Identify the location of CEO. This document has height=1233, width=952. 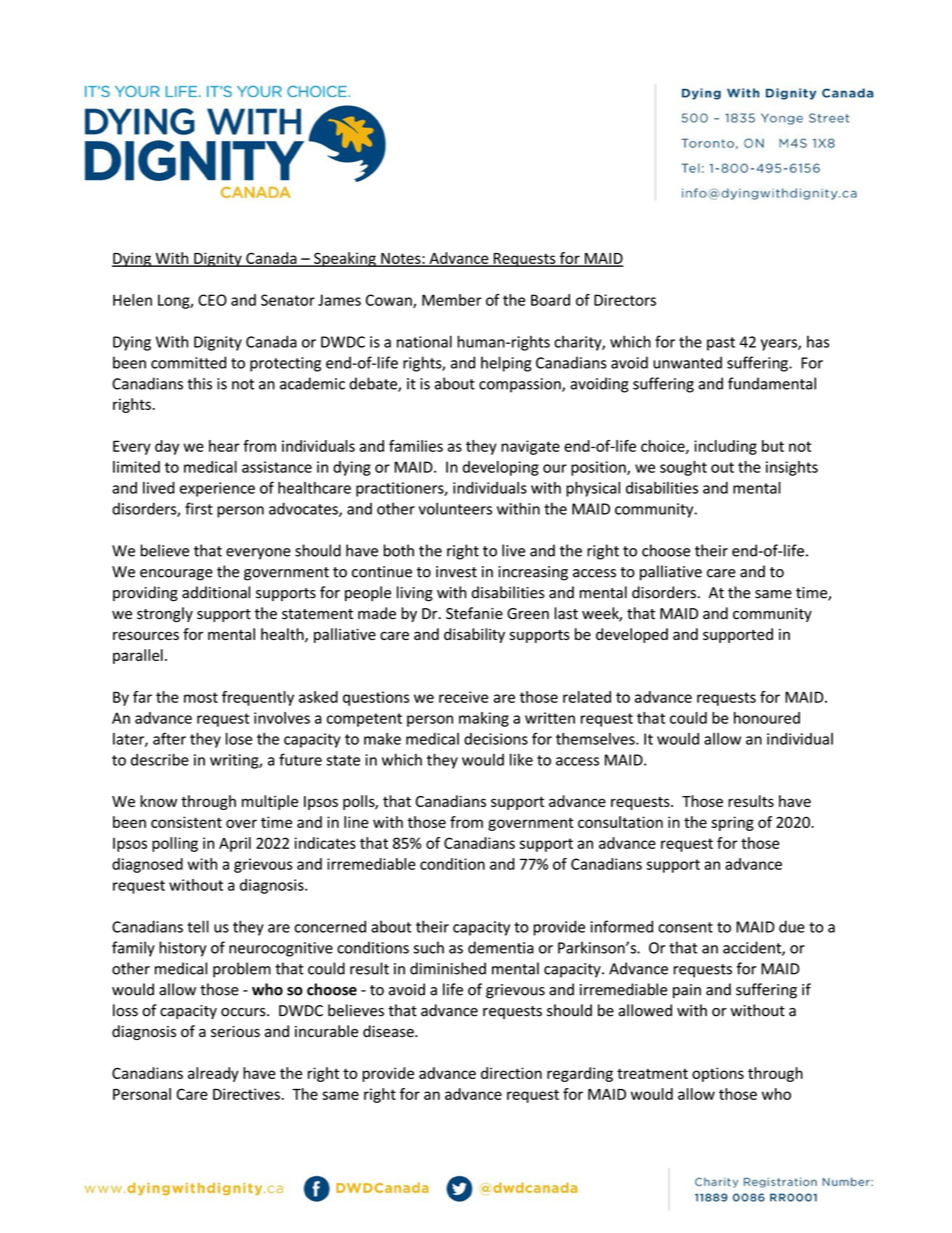
(212, 300).
